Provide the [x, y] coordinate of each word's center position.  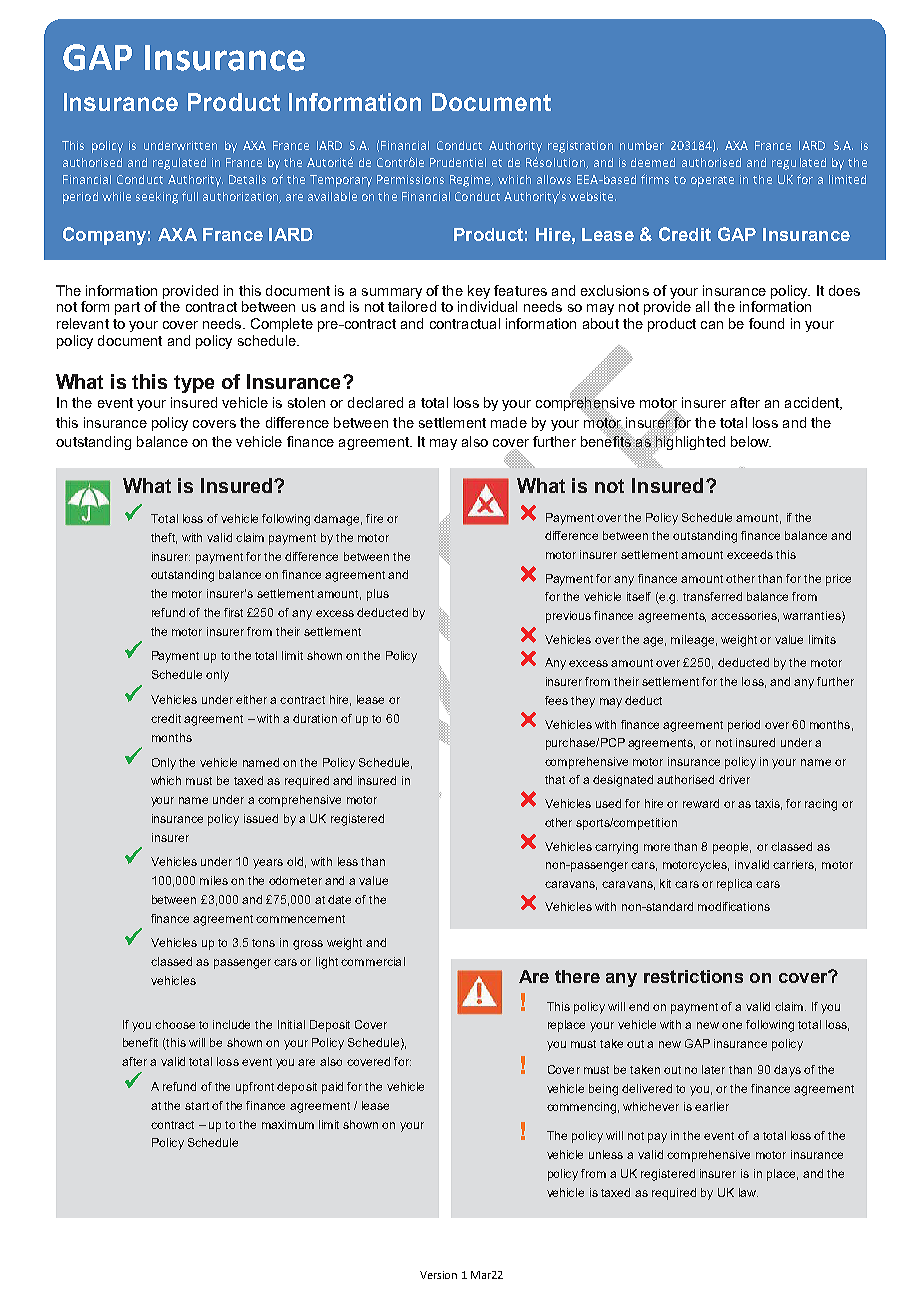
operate [712, 181]
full [190, 196]
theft [164, 538]
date [339, 899]
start [197, 1106]
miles [214, 880]
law [748, 1192]
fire [374, 518]
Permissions [410, 179]
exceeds [750, 554]
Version [438, 1275]
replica [734, 885]
